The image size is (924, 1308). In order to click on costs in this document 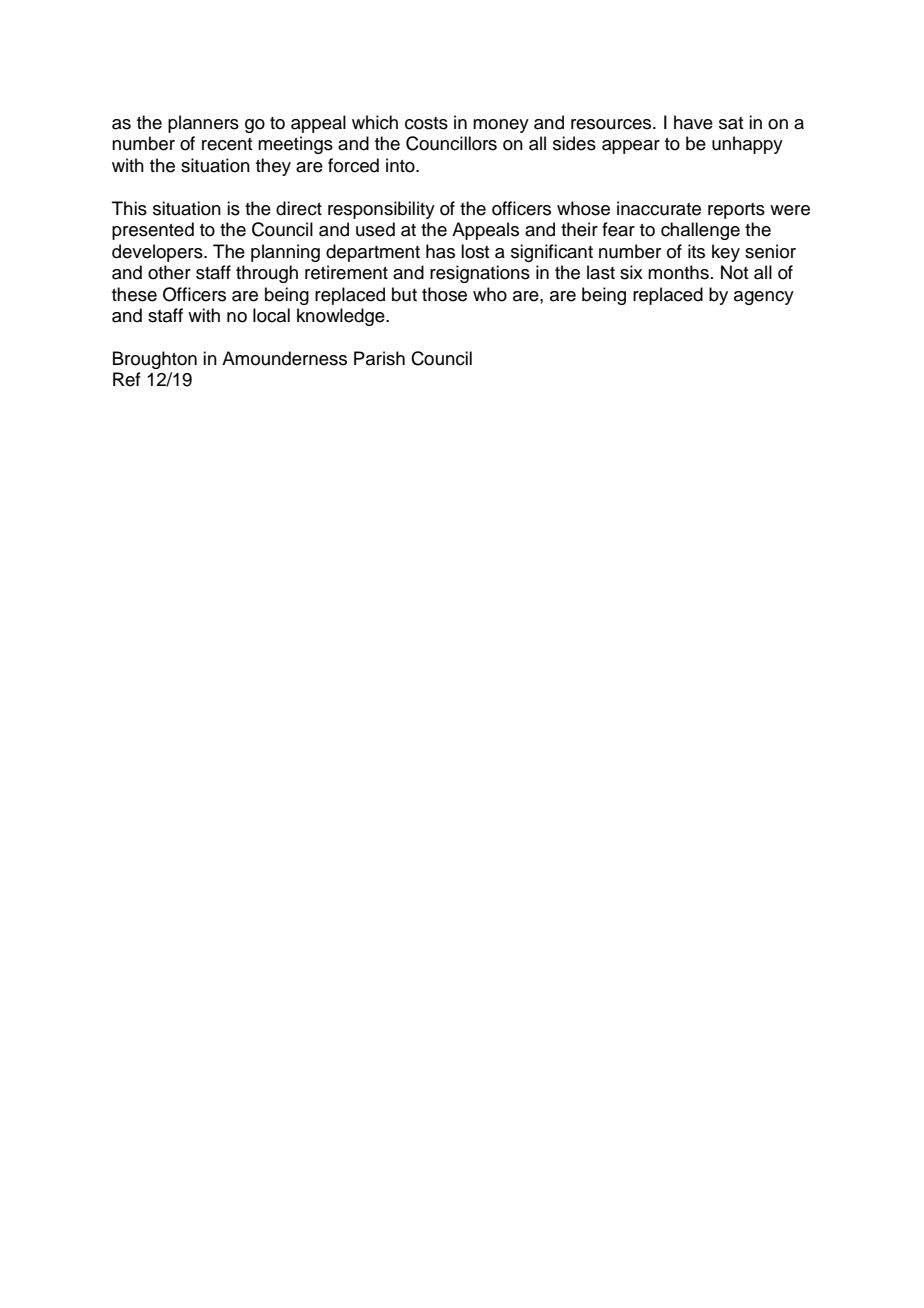, I will do `click(426, 123)`.
